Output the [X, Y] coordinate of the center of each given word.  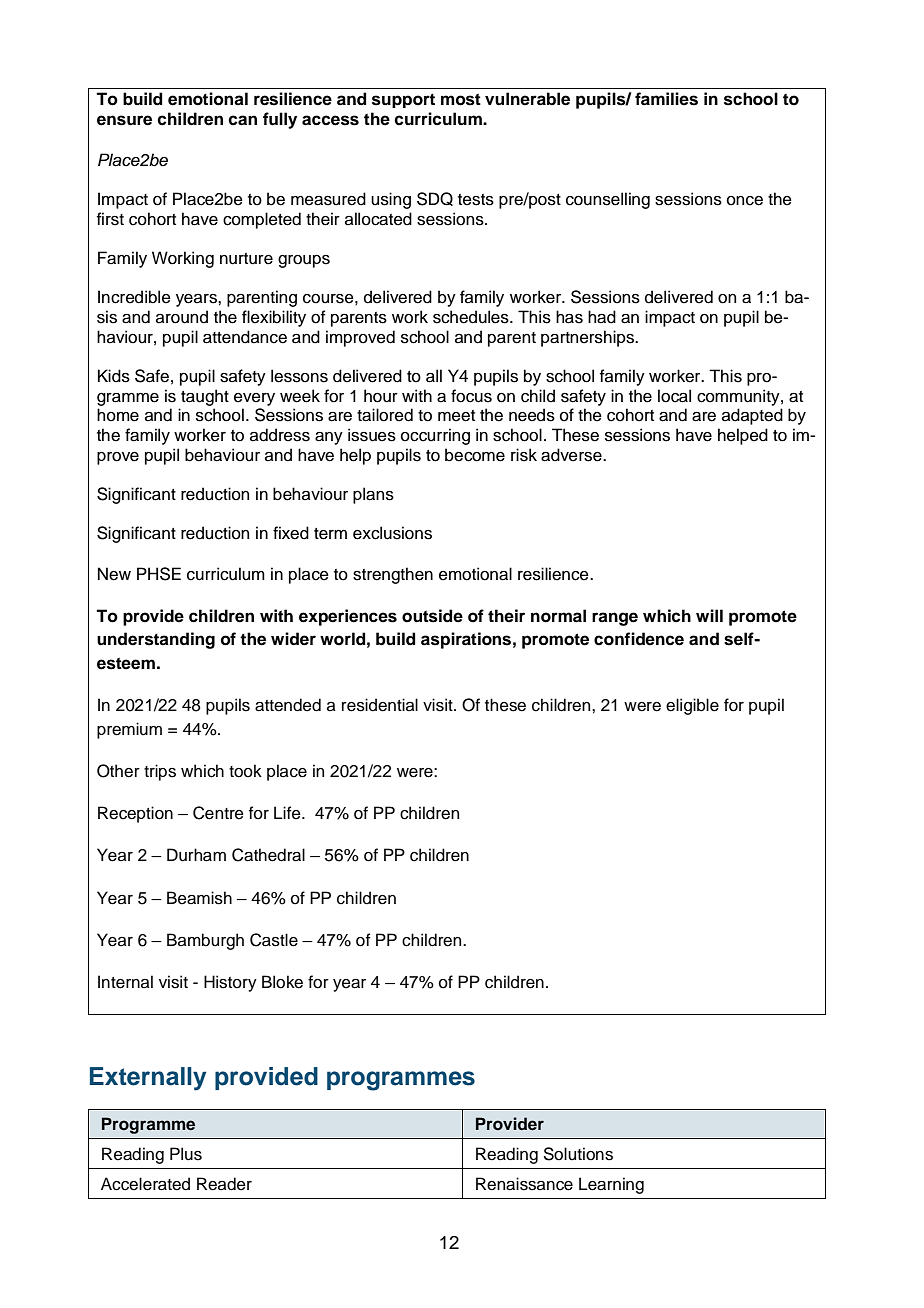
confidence [639, 639]
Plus [186, 1154]
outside [432, 616]
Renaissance [524, 1184]
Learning [611, 1185]
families [666, 99]
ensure [124, 120]
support [403, 101]
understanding [156, 640]
